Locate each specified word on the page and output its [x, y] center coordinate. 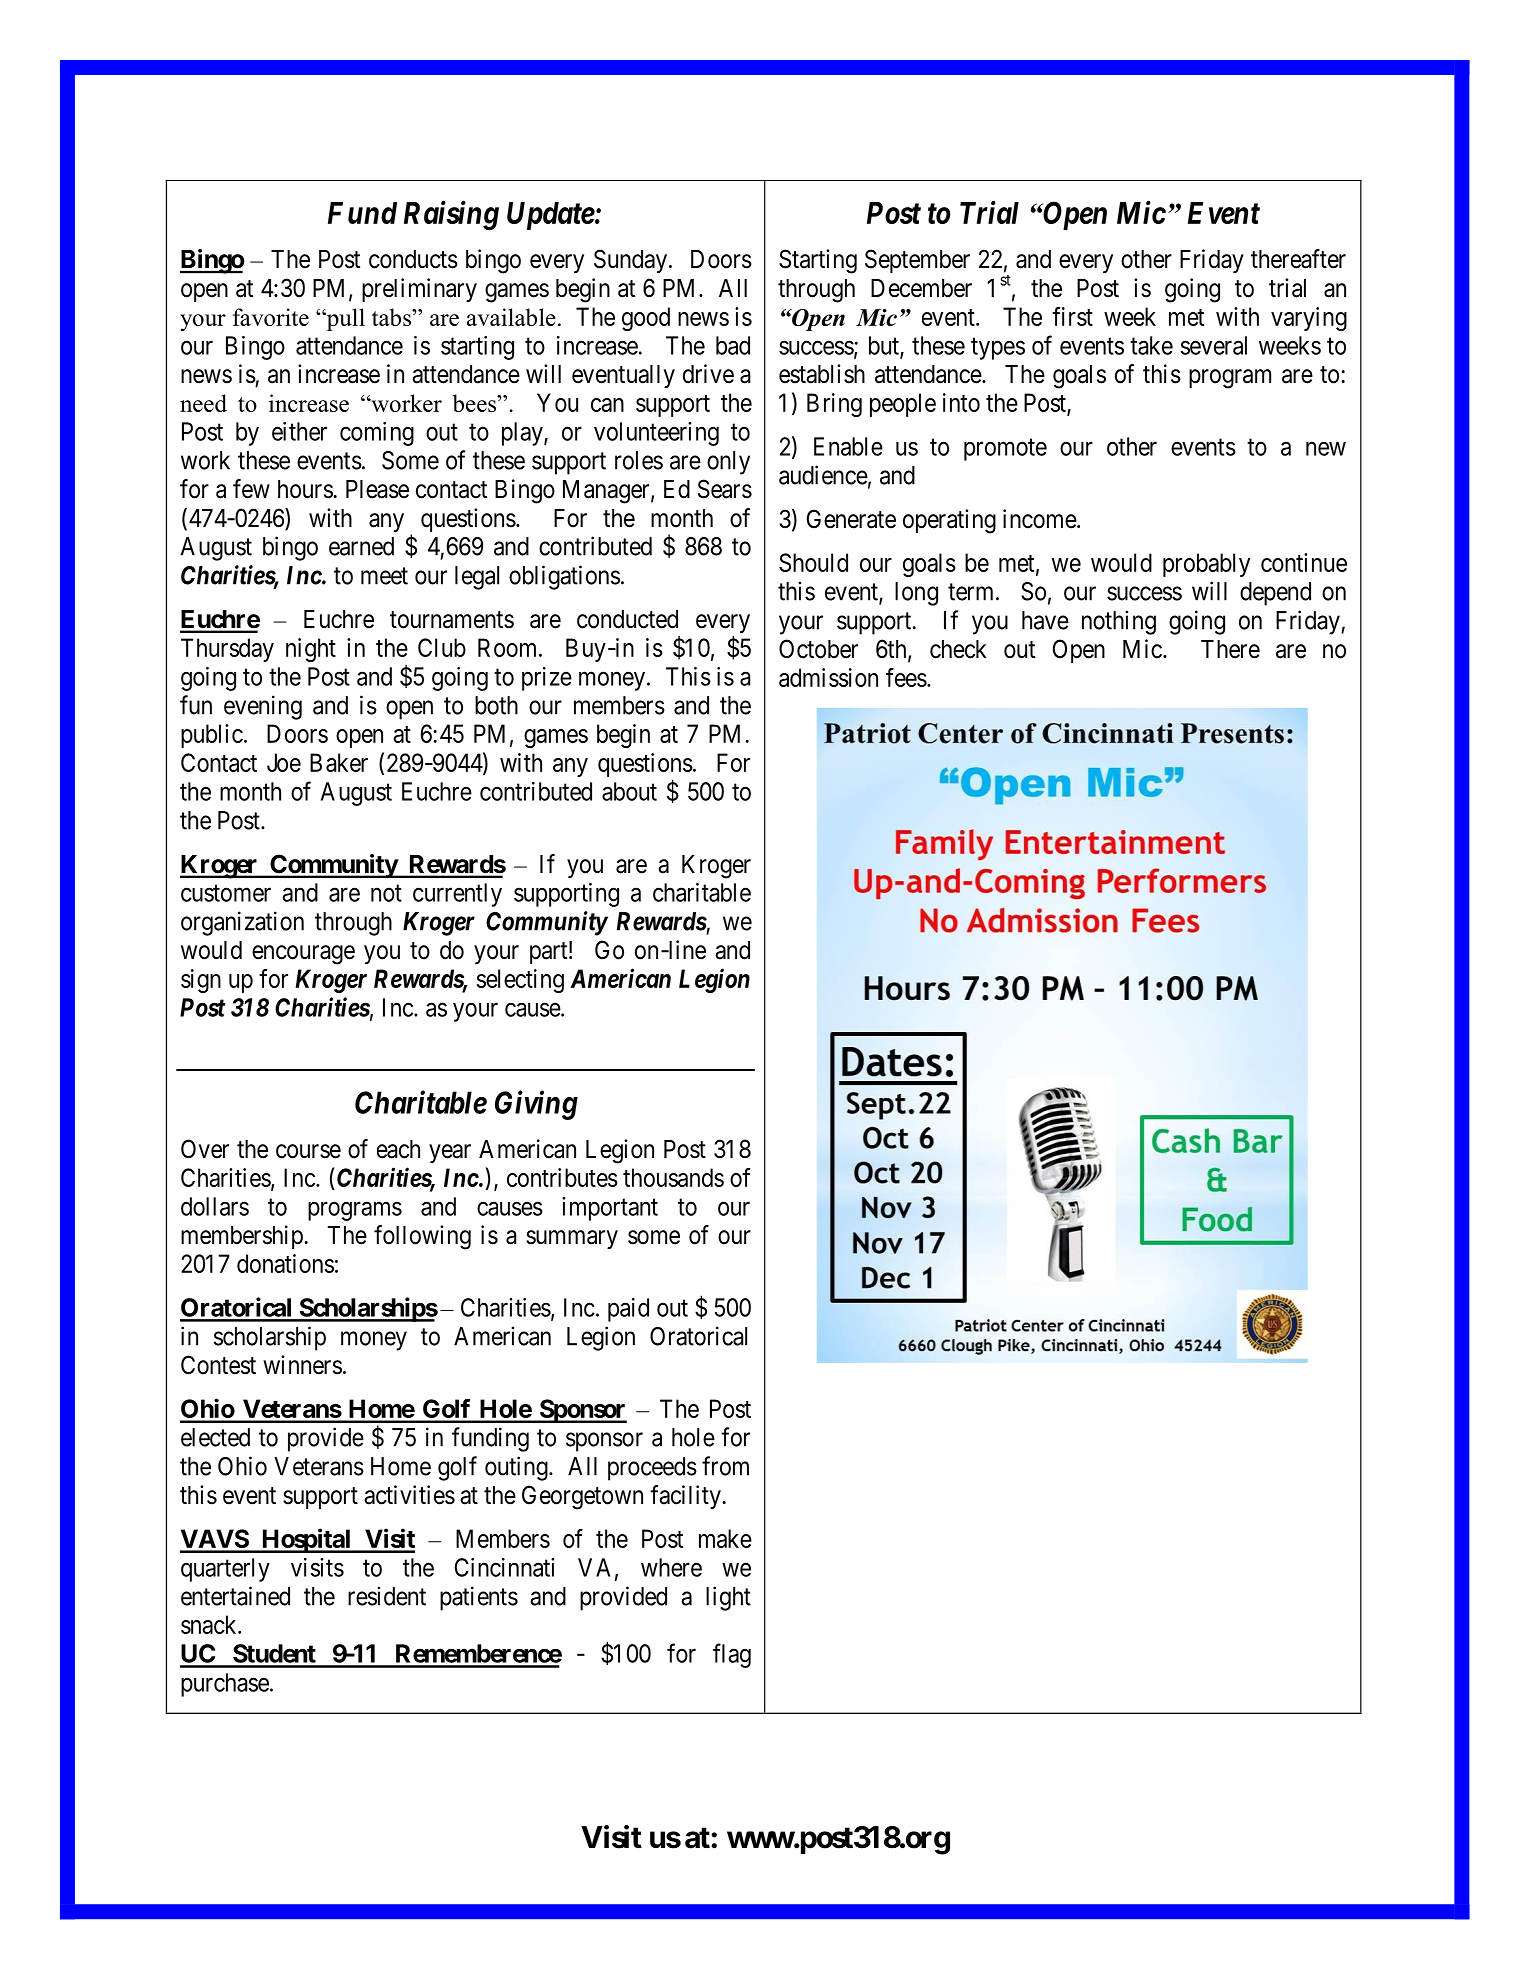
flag [732, 1655]
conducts [413, 259]
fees [906, 677]
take [1151, 345]
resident [387, 1596]
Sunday [632, 261]
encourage [303, 955]
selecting [520, 981]
